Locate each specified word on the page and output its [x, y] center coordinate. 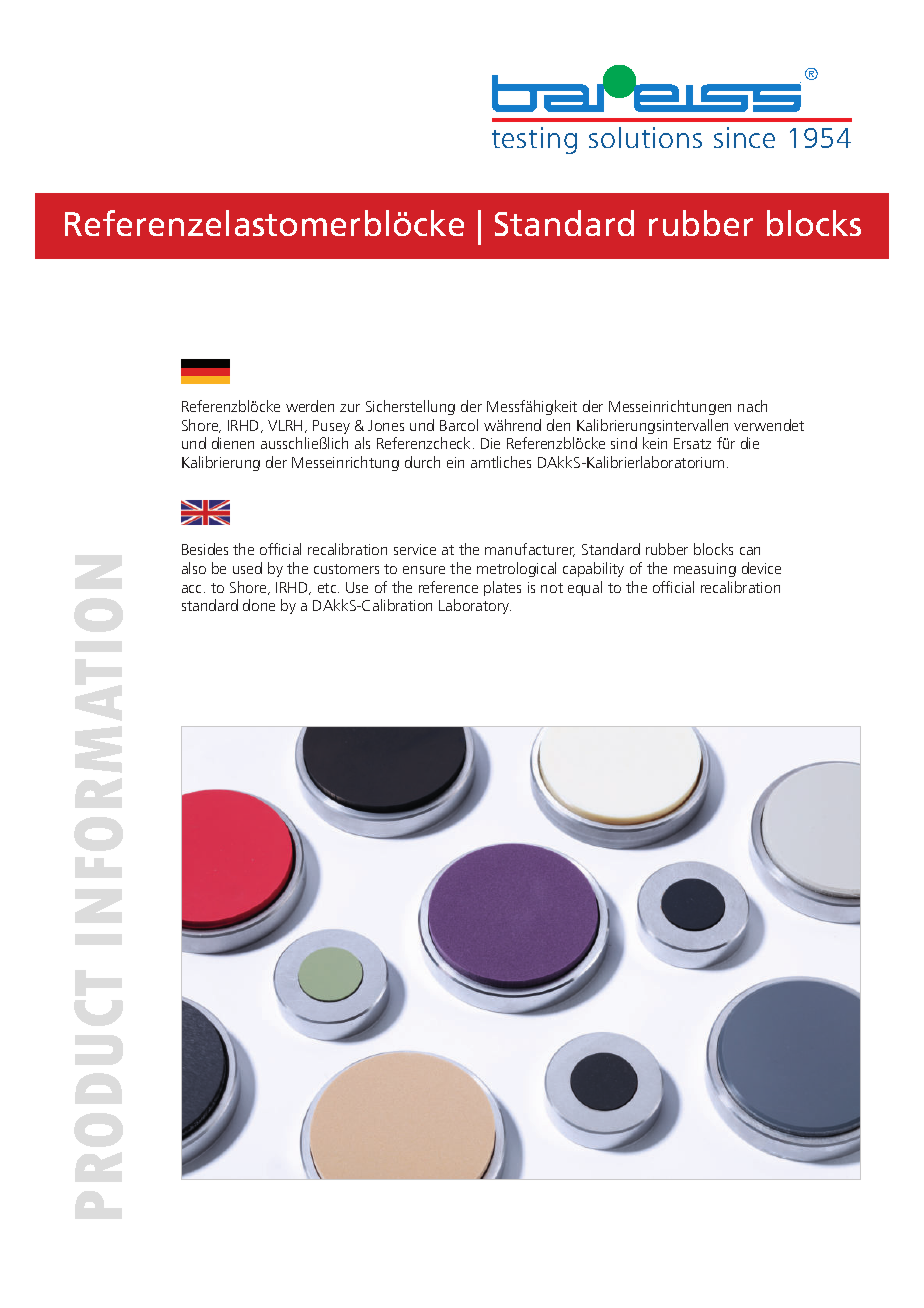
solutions [645, 137]
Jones [386, 425]
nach [752, 406]
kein [655, 443]
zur [350, 408]
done [259, 605]
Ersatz [692, 443]
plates [502, 588]
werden [310, 406]
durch [422, 462]
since [744, 137]
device [761, 568]
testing [534, 140]
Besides [205, 549]
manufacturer [530, 550]
